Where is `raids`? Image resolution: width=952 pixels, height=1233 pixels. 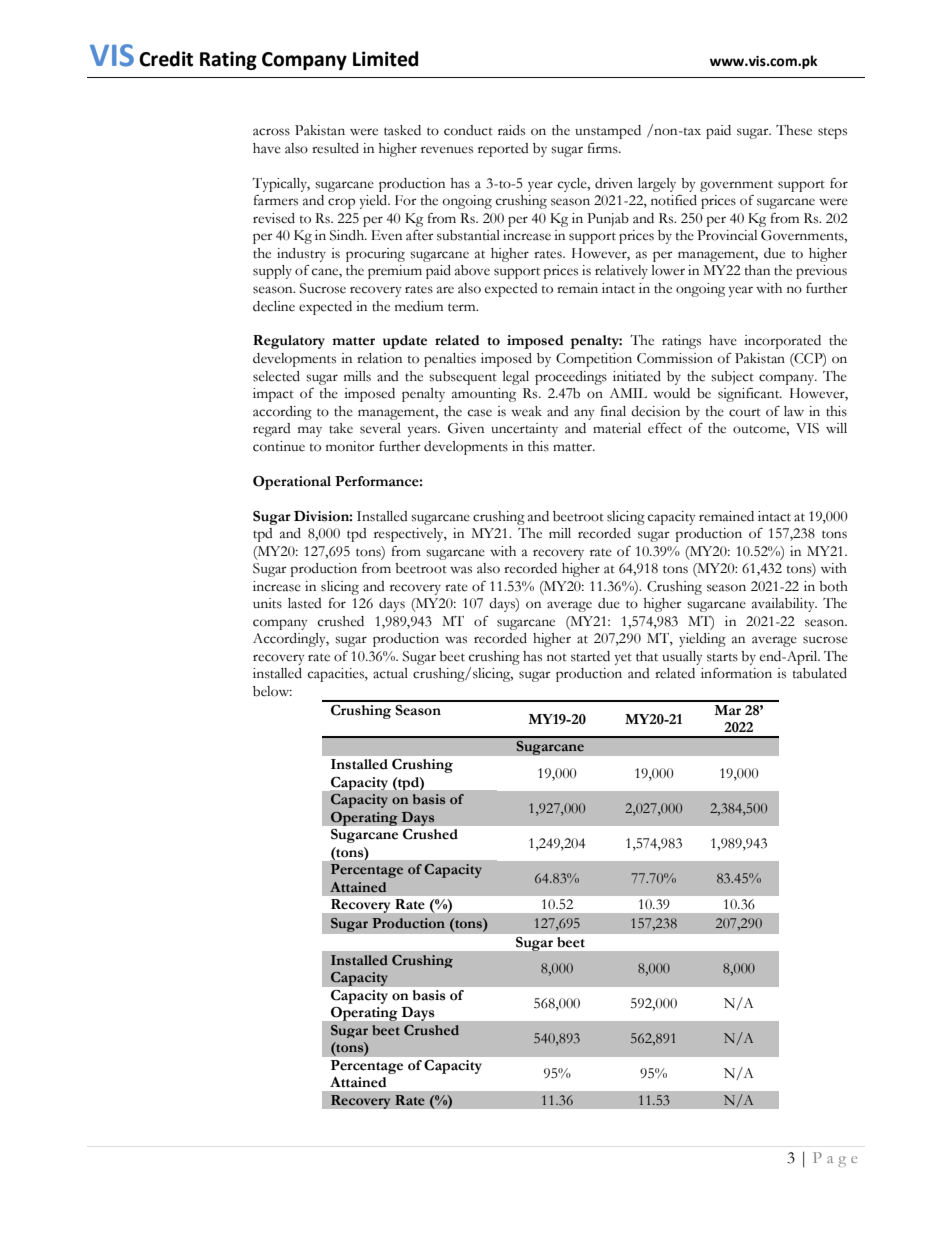 raids is located at coordinates (511, 130).
